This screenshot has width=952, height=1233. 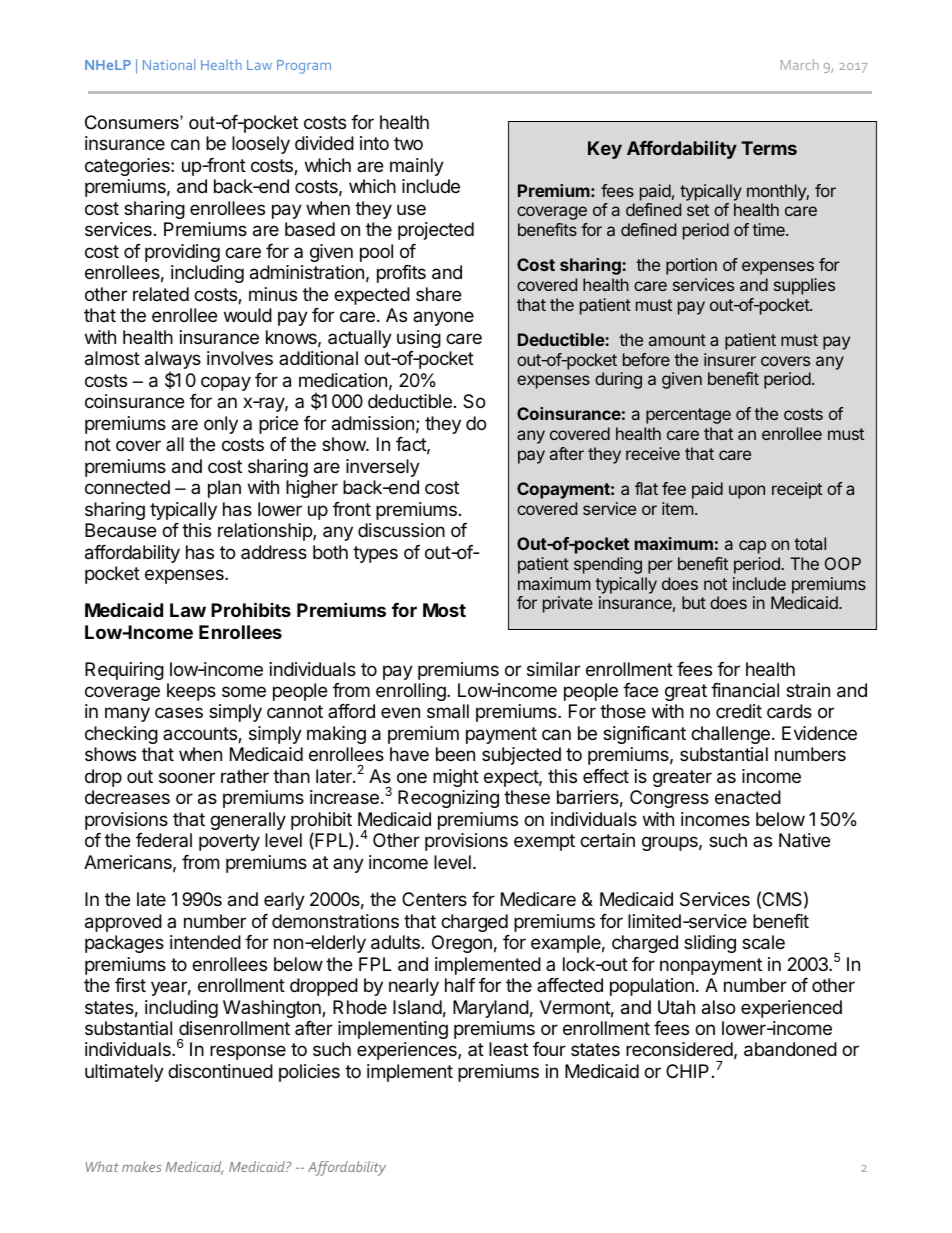 I want to click on but, so click(x=694, y=602).
